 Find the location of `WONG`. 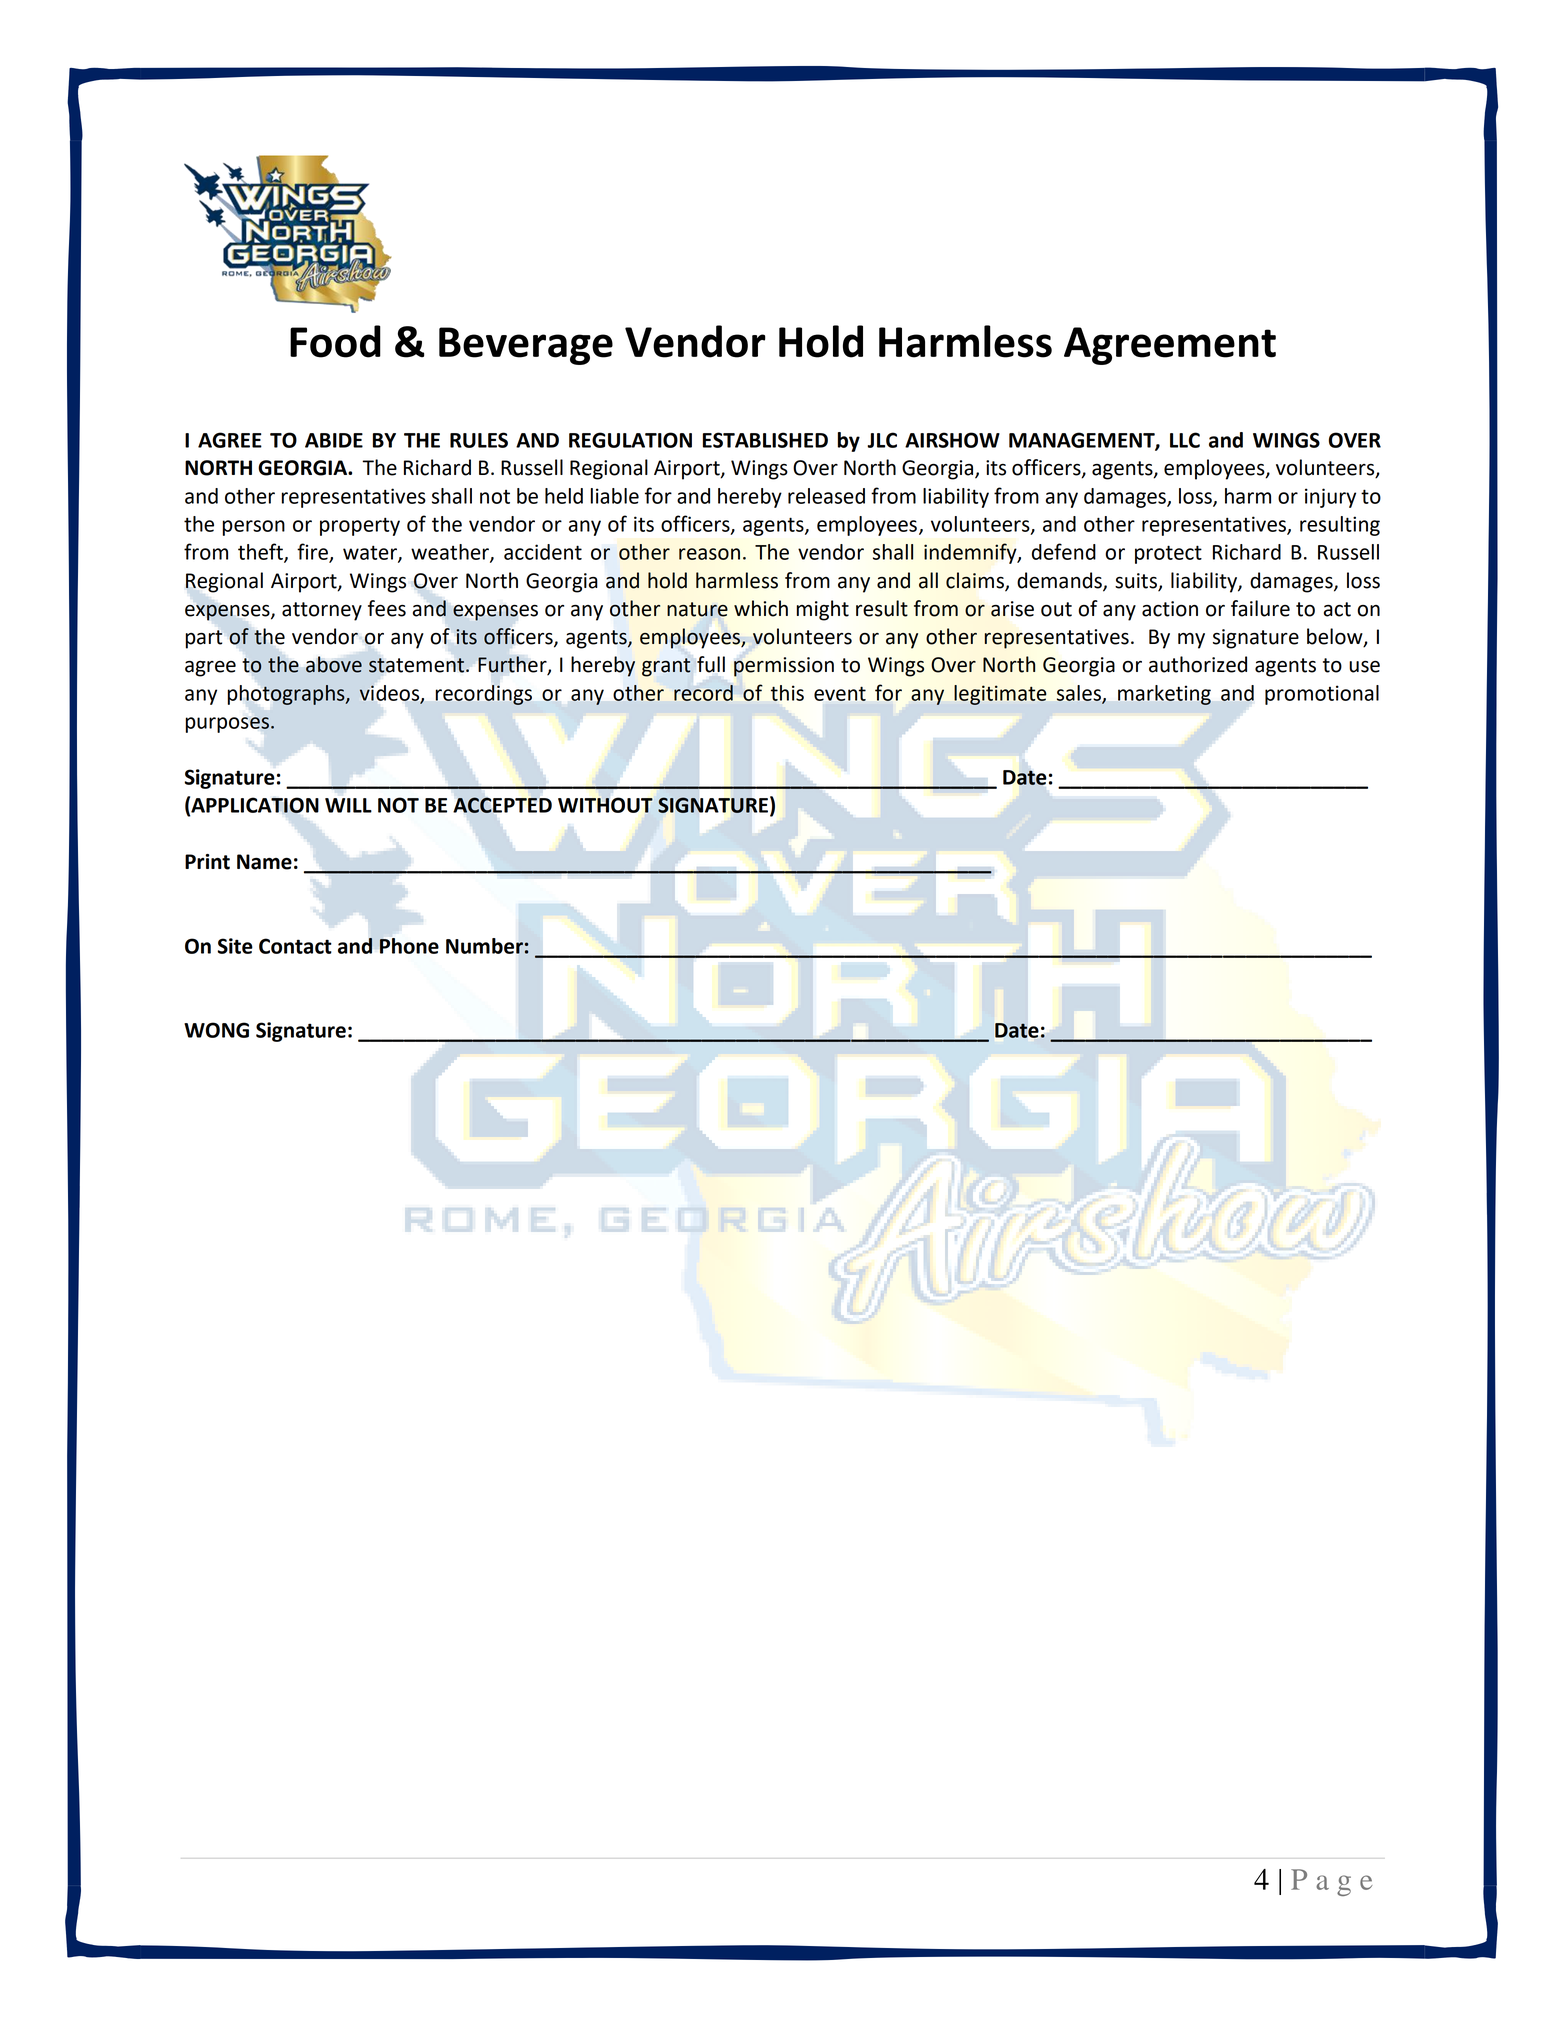

WONG is located at coordinates (216, 1030).
